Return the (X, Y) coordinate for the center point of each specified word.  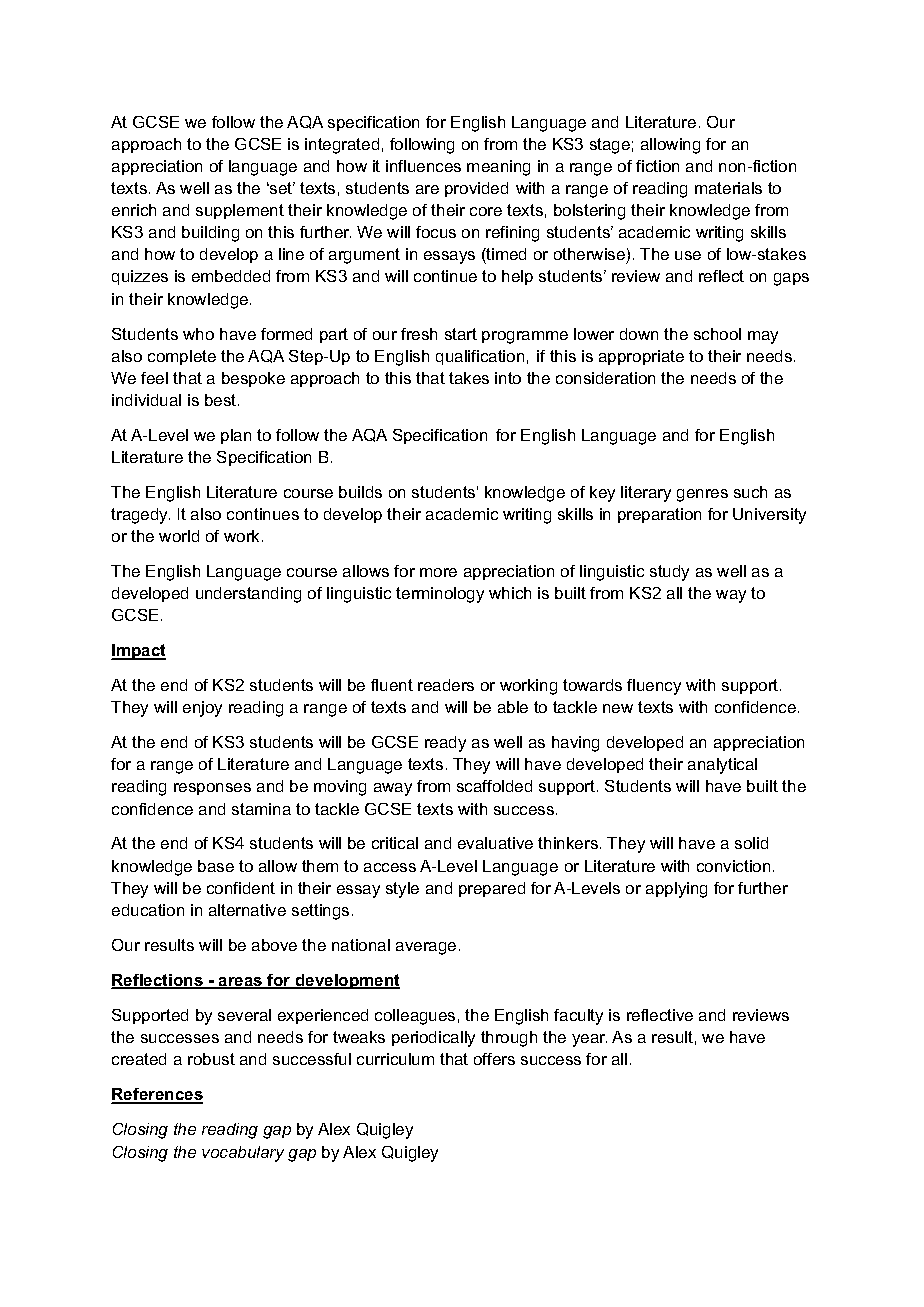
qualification (480, 357)
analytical (722, 766)
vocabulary (243, 1154)
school (717, 334)
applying (676, 890)
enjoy (202, 709)
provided (476, 189)
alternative (247, 910)
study (669, 573)
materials (728, 188)
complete (182, 357)
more (438, 572)
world (179, 536)
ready (445, 744)
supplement (240, 211)
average (426, 948)
